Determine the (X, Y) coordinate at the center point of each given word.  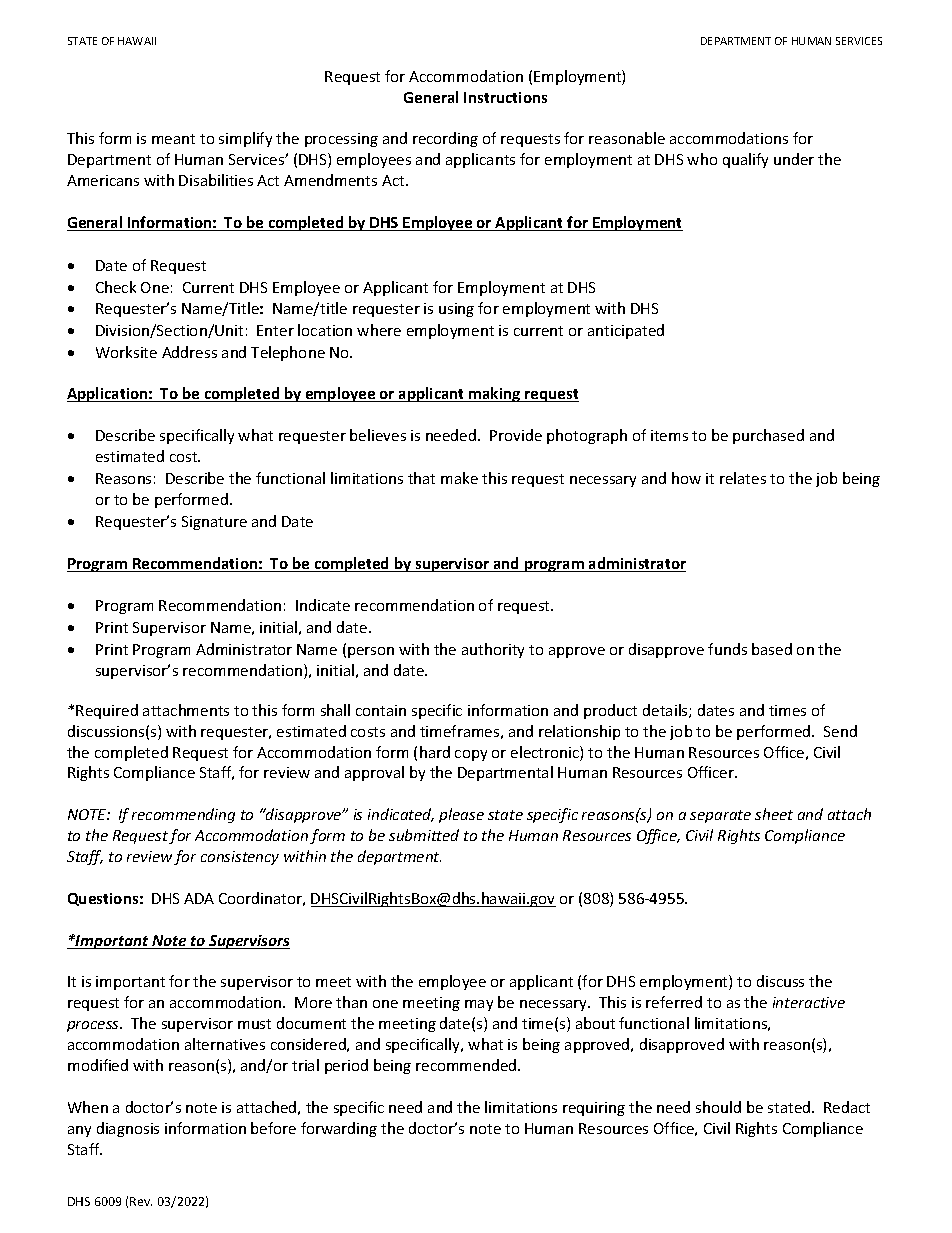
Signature (214, 523)
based (772, 649)
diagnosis (128, 1129)
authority (493, 650)
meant (173, 139)
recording (445, 139)
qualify (745, 160)
